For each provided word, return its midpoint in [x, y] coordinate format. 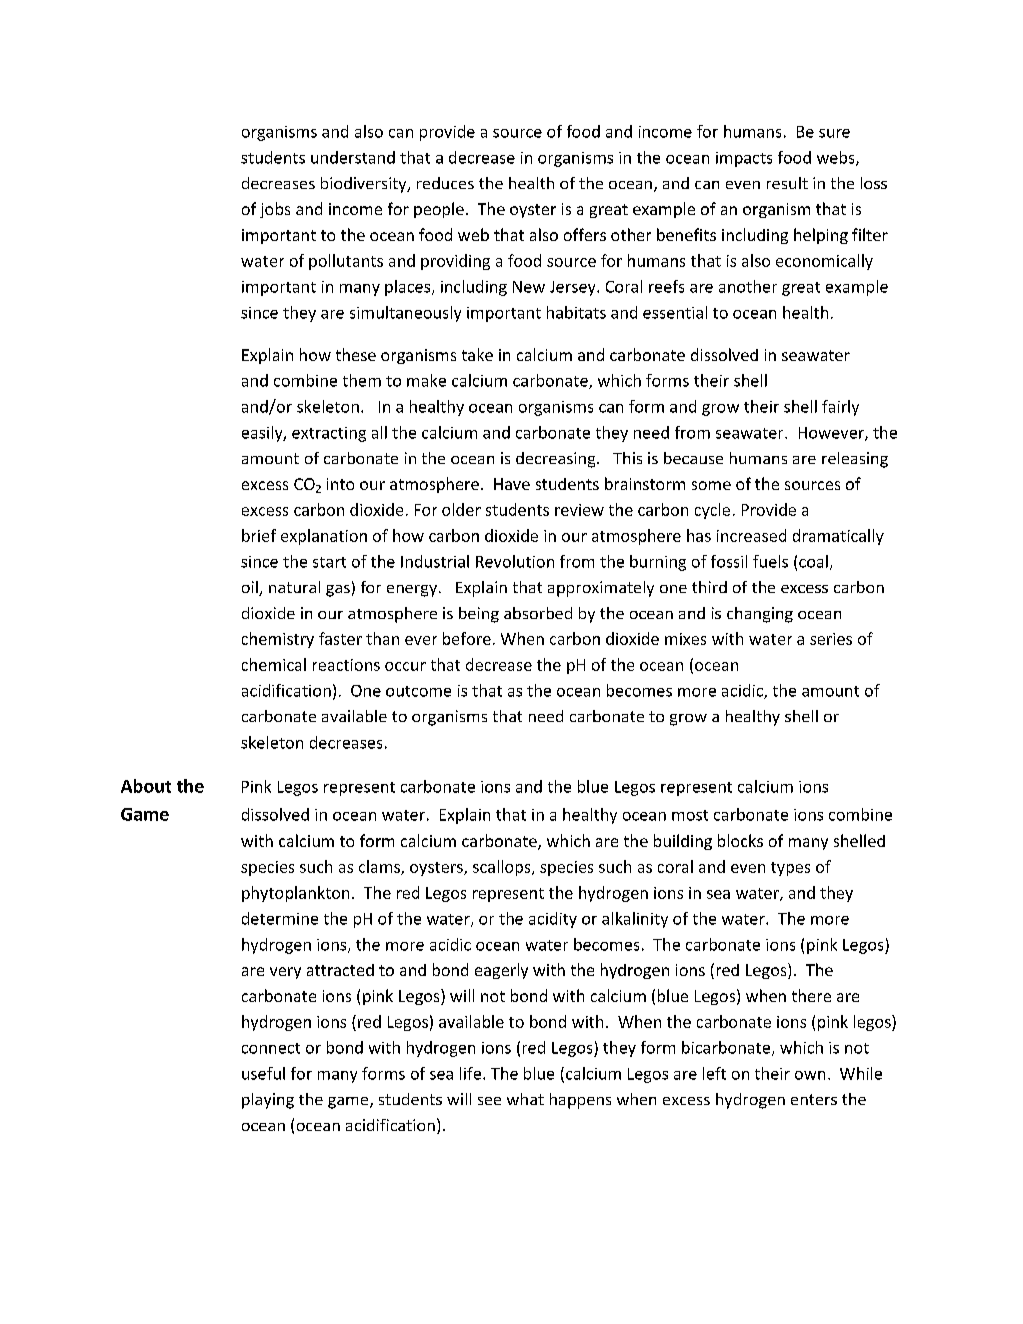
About [146, 786]
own [810, 1075]
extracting [329, 434]
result [787, 183]
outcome [418, 691]
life [470, 1073]
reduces [445, 183]
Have [512, 484]
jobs [275, 210]
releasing [855, 460]
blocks [740, 840]
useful [263, 1073]
